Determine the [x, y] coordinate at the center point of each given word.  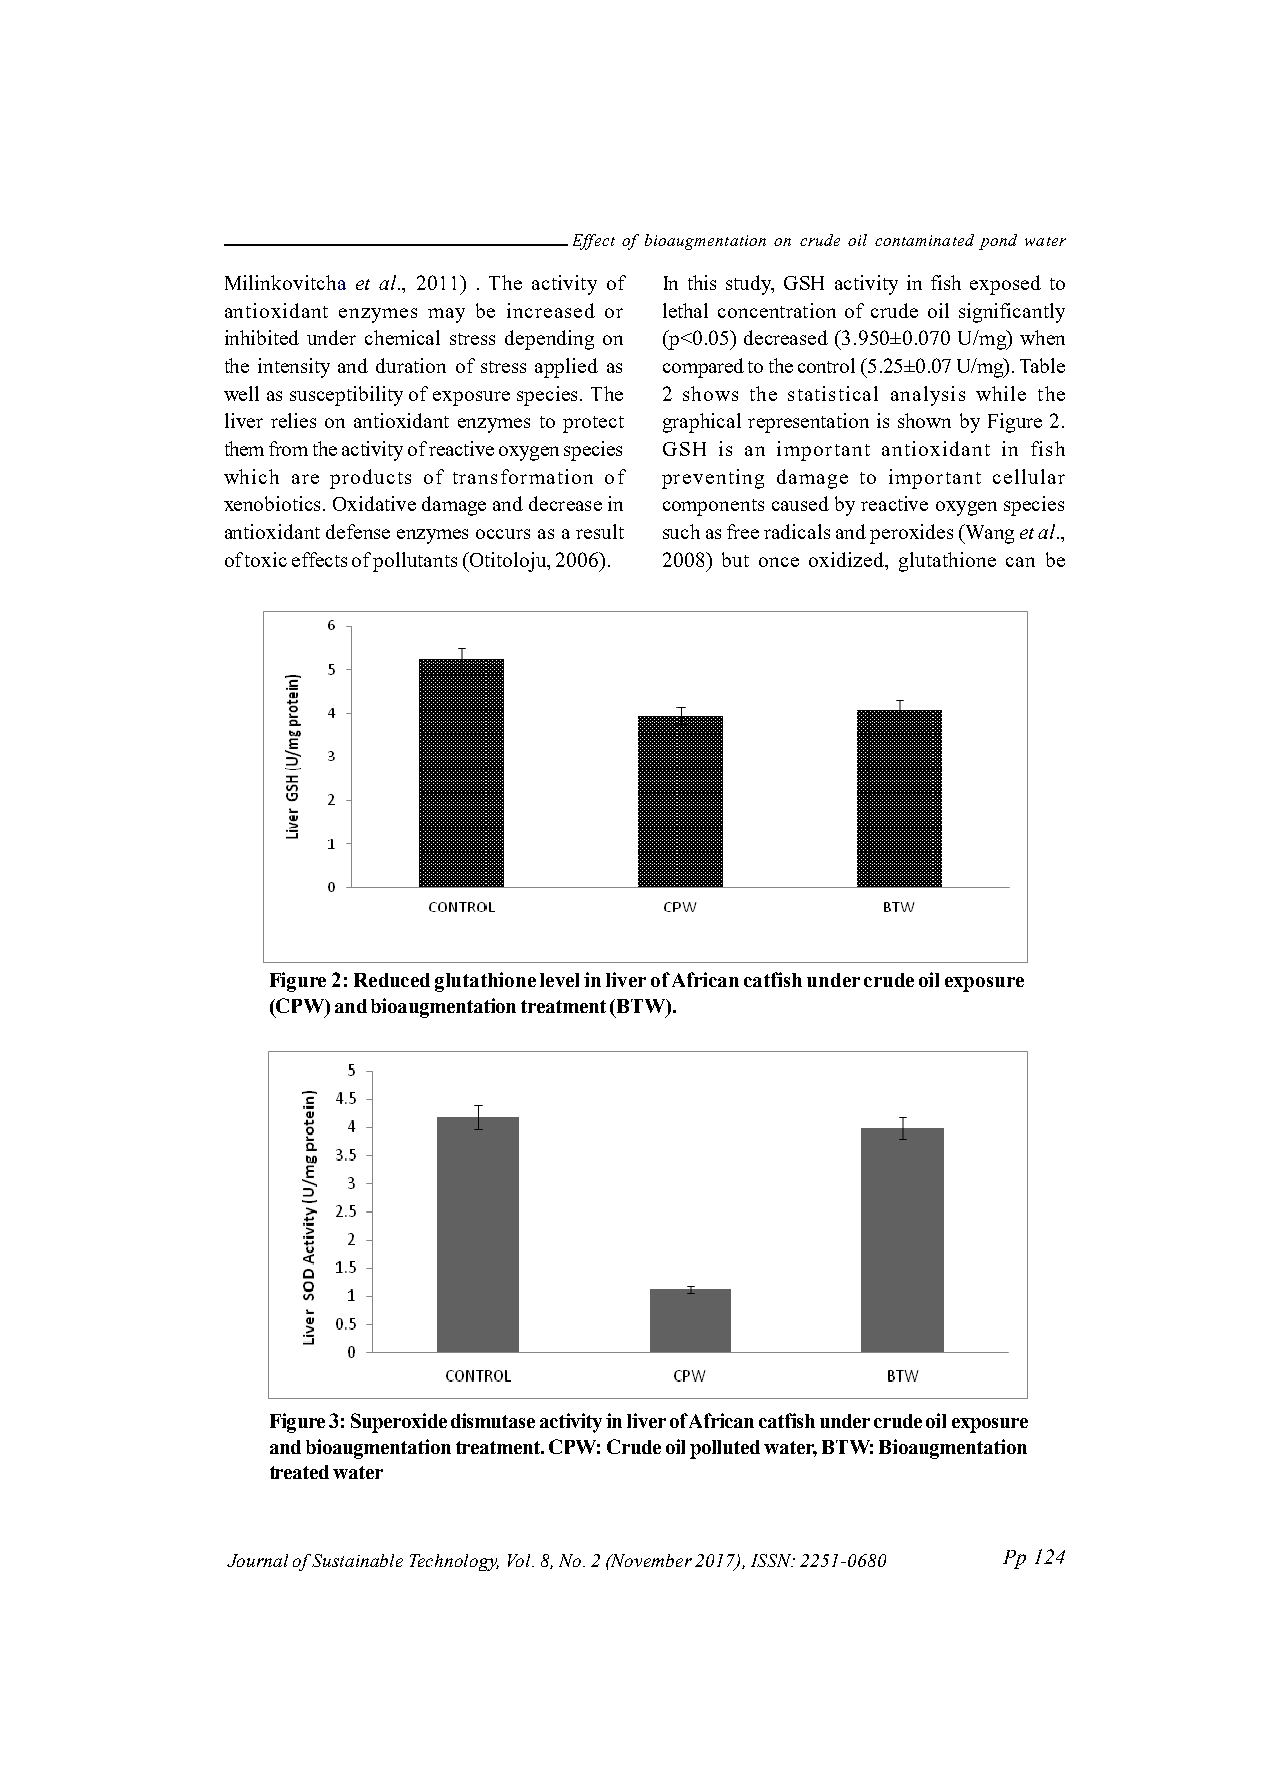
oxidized [848, 561]
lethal [685, 310]
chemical [402, 337]
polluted [725, 1449]
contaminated [924, 240]
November [650, 1560]
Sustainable [357, 1560]
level [559, 980]
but [735, 559]
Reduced [392, 980]
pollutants [415, 562]
